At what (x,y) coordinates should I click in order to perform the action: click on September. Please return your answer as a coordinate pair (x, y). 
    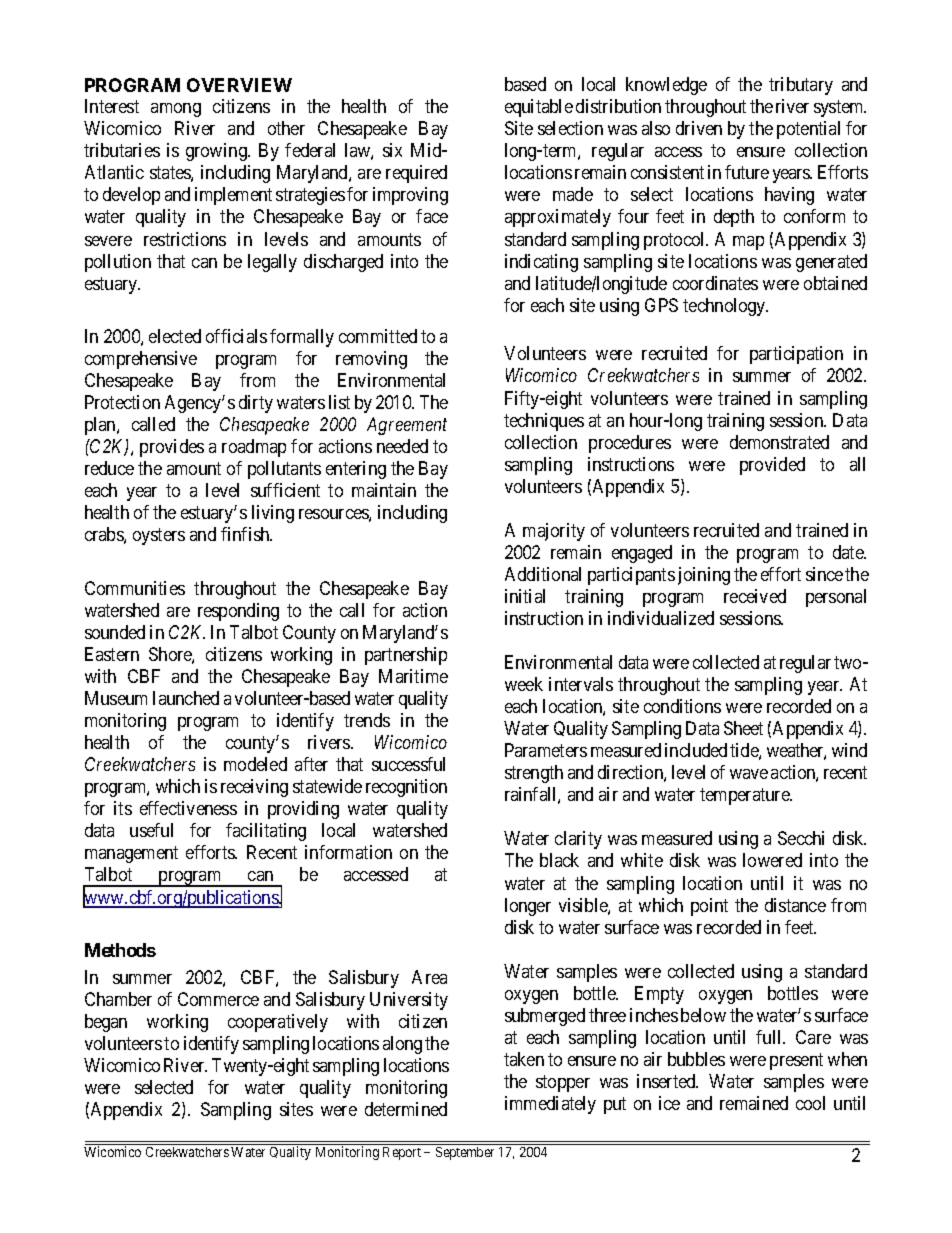
    Looking at the image, I should click on (465, 1153).
